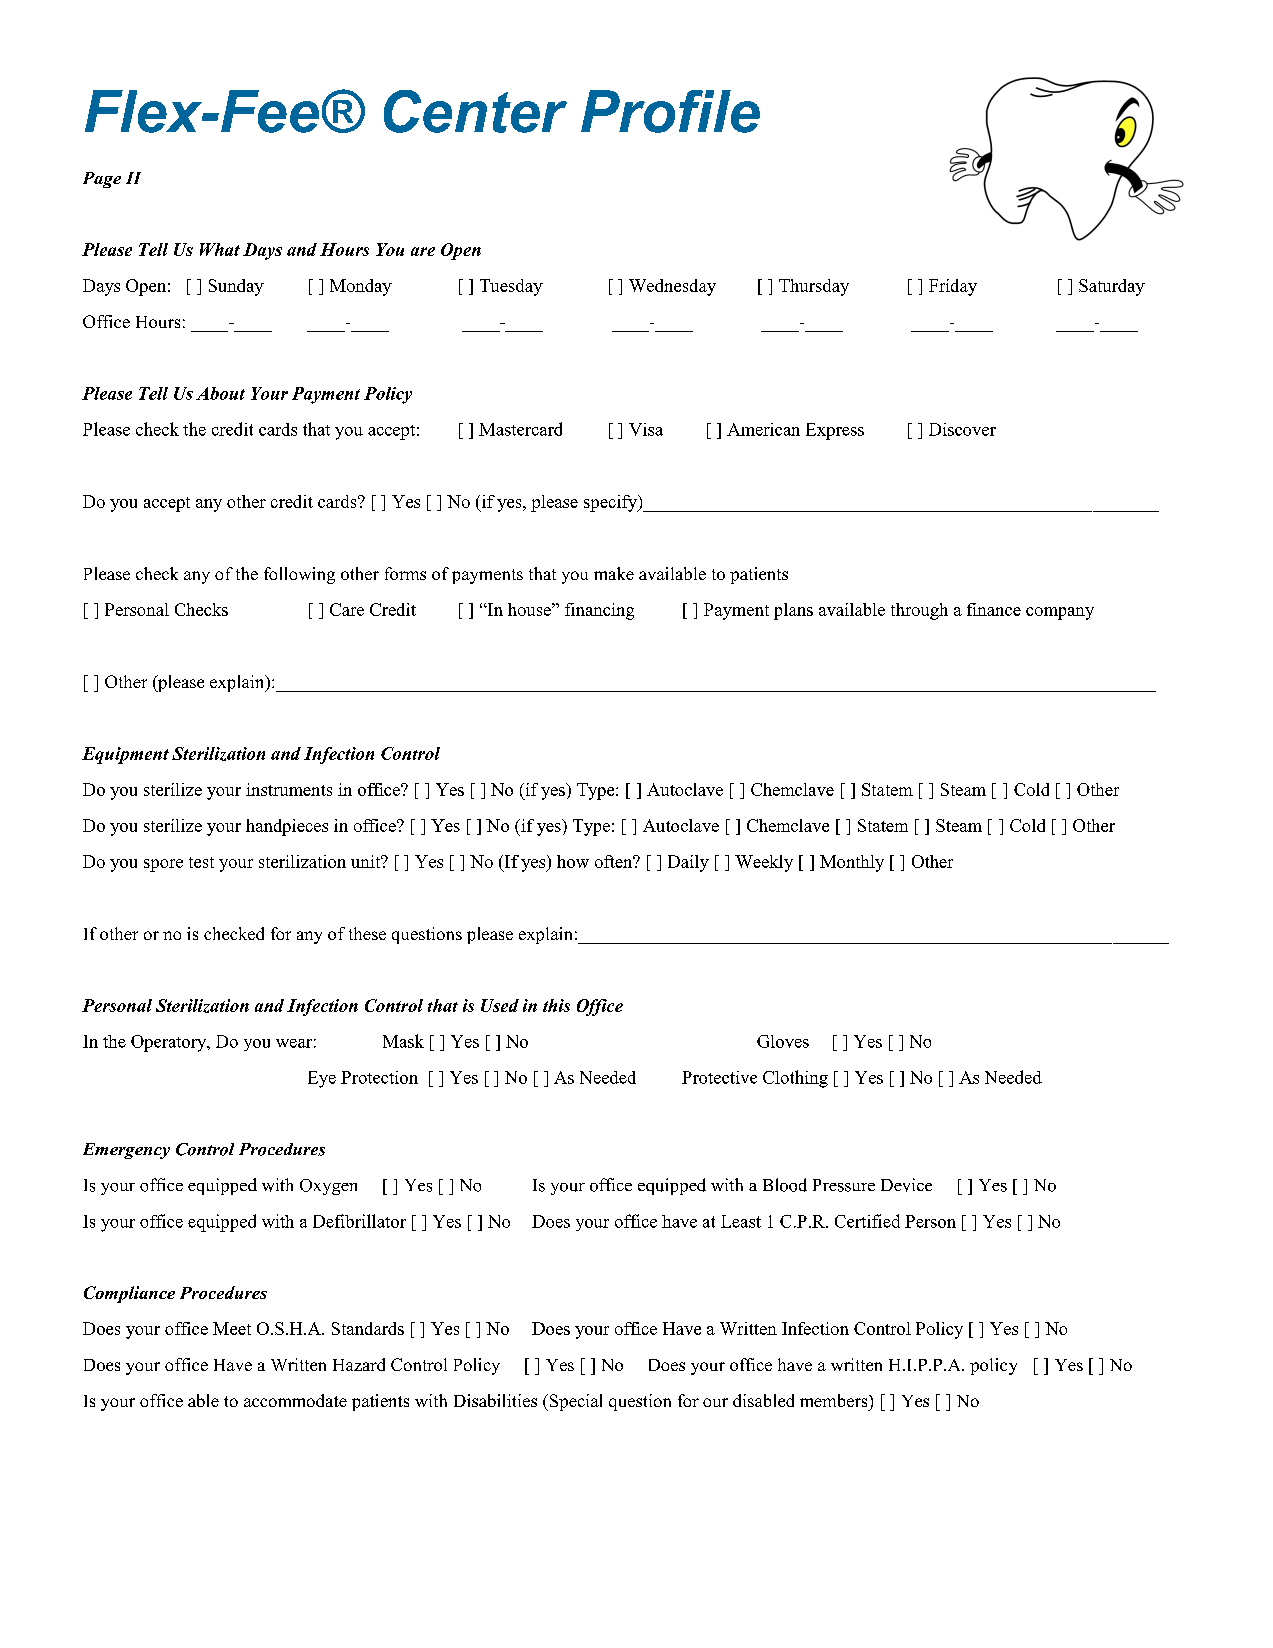 This image has height=1648, width=1273. I want to click on Page, so click(102, 180).
